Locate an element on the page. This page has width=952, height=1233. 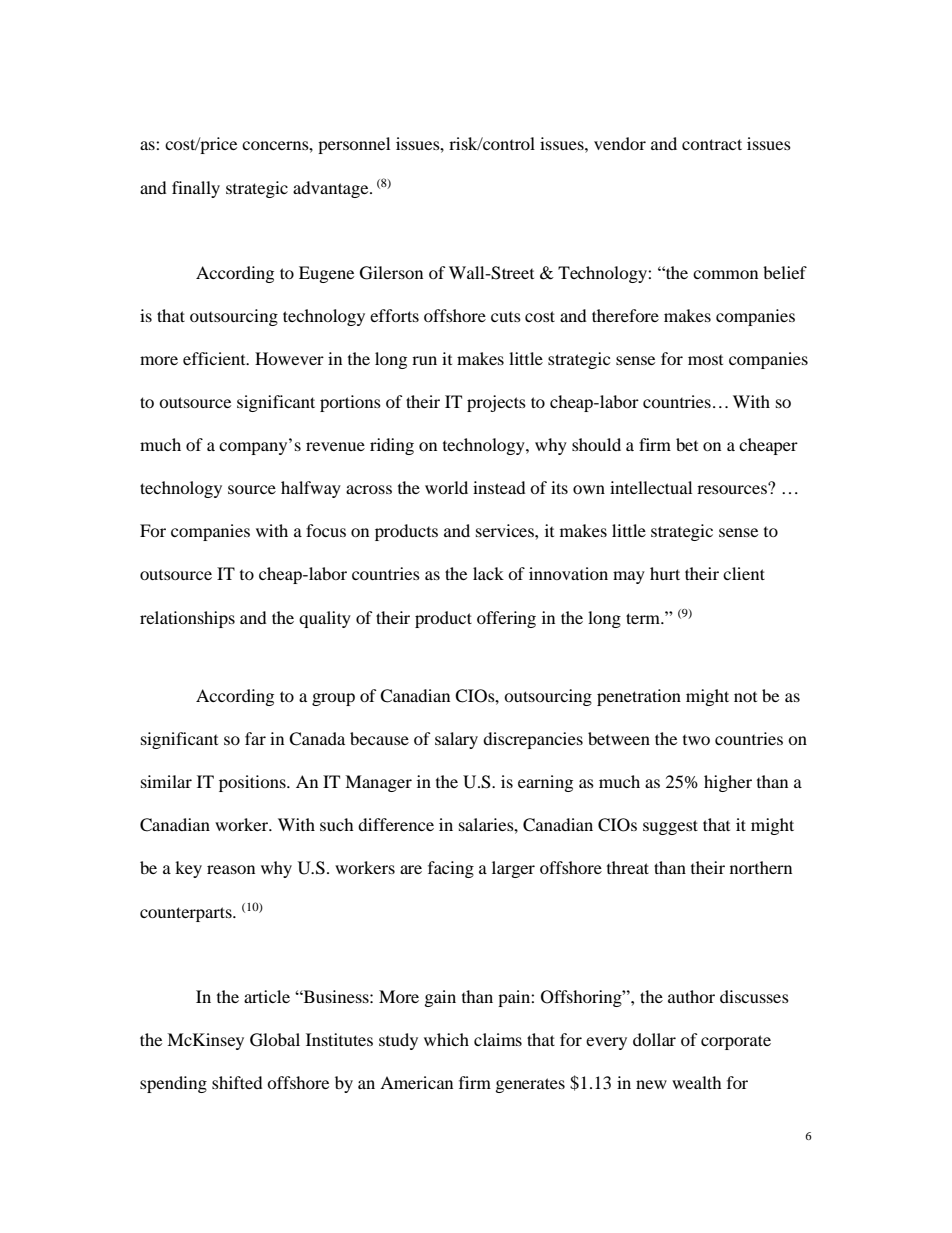
suggest is located at coordinates (670, 827).
